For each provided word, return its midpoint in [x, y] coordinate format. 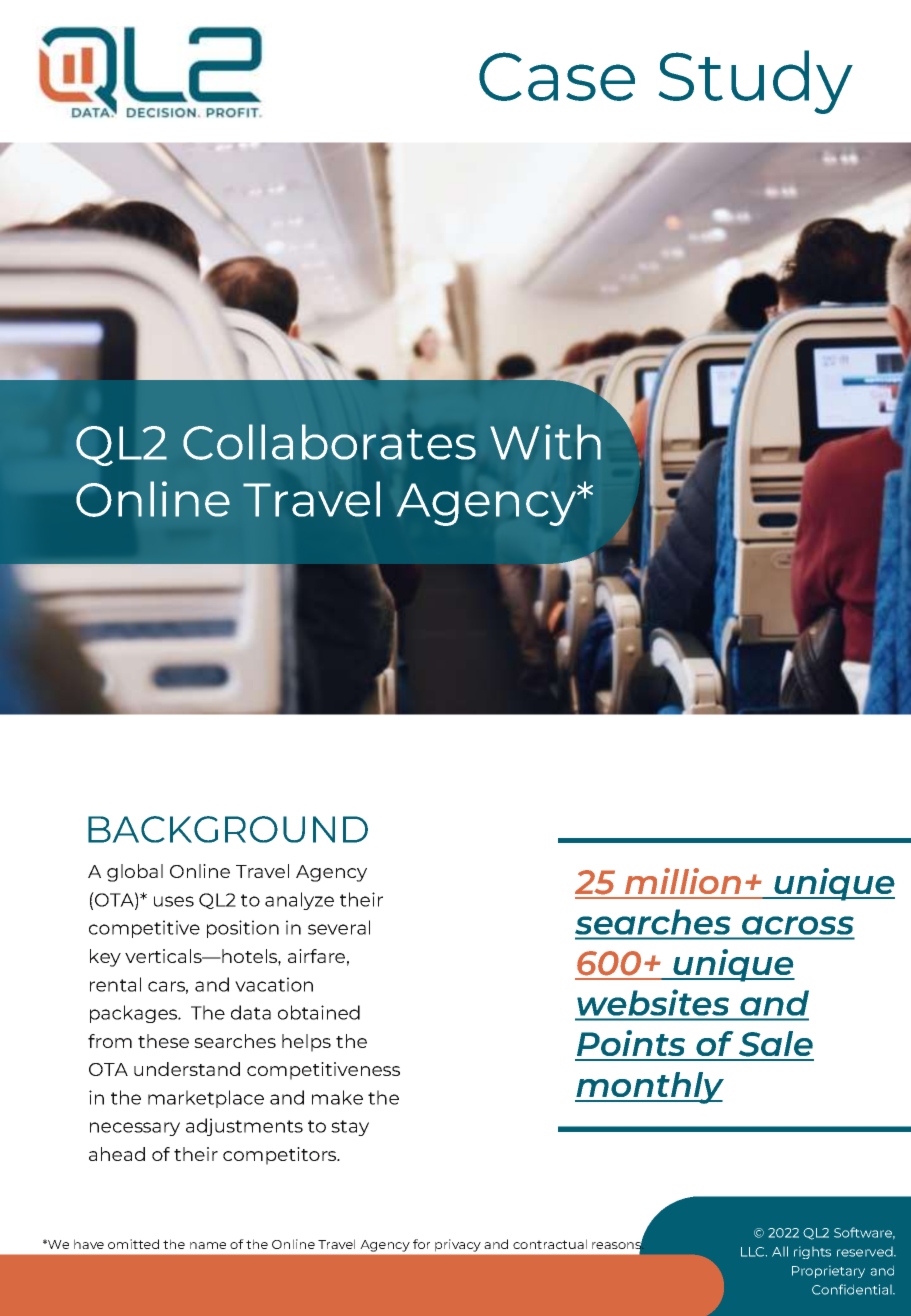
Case [557, 76]
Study [756, 82]
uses [174, 901]
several [339, 927]
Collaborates [329, 442]
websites [653, 1002]
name [208, 1245]
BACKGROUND [228, 829]
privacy [458, 1245]
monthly [649, 1088]
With [545, 442]
